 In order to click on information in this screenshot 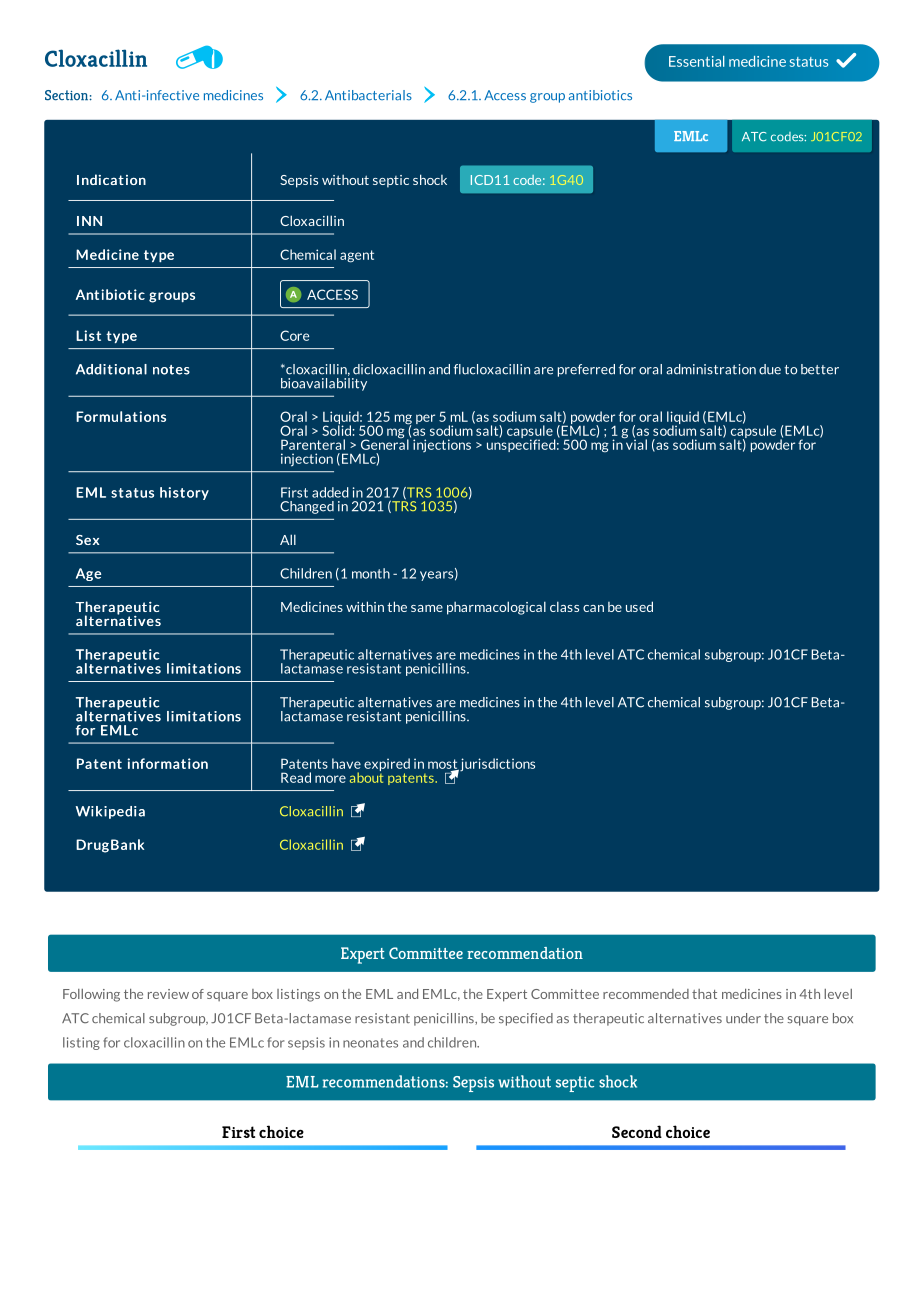, I will do `click(167, 763)`.
